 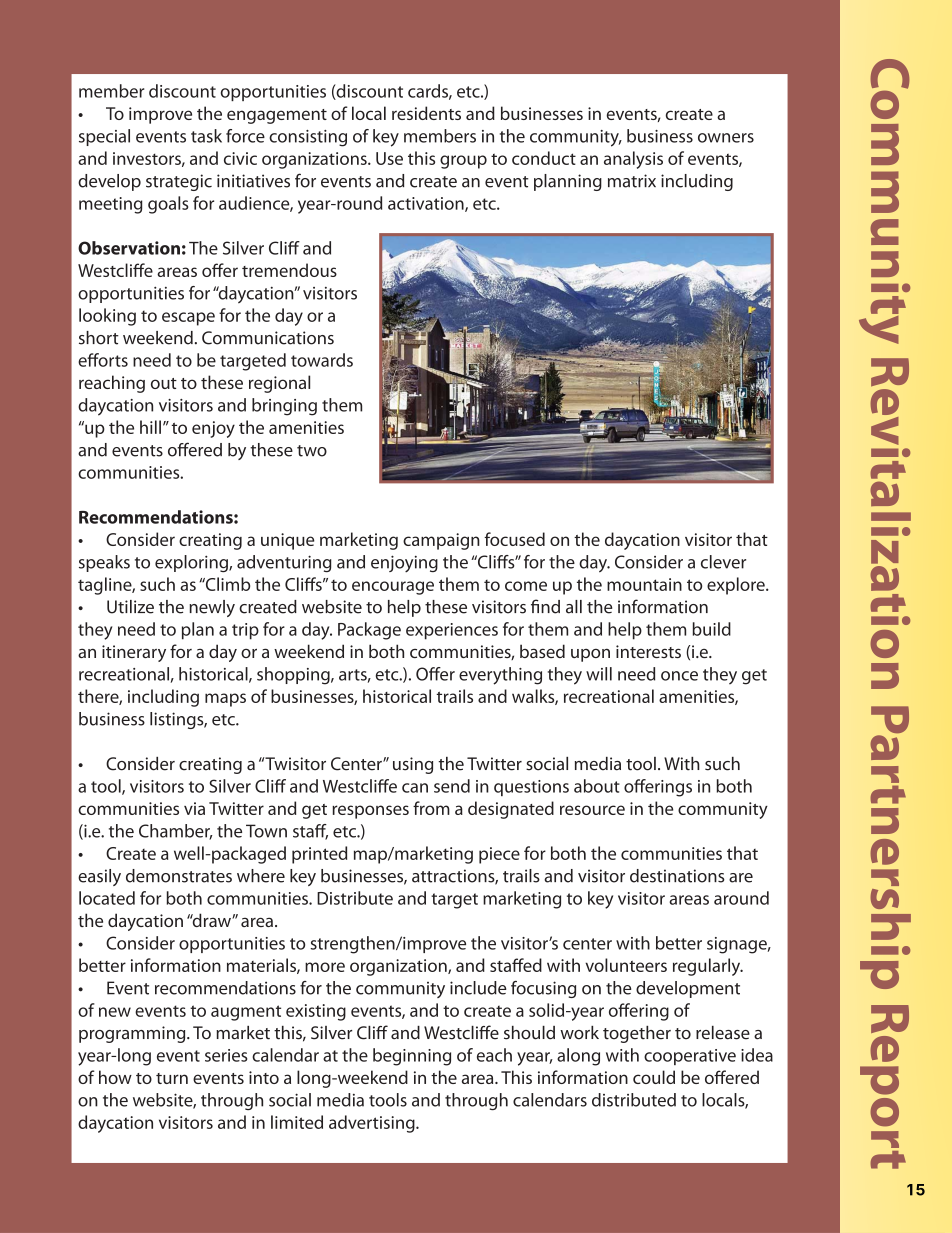 What do you see at coordinates (172, 1078) in the screenshot?
I see `turn` at bounding box center [172, 1078].
